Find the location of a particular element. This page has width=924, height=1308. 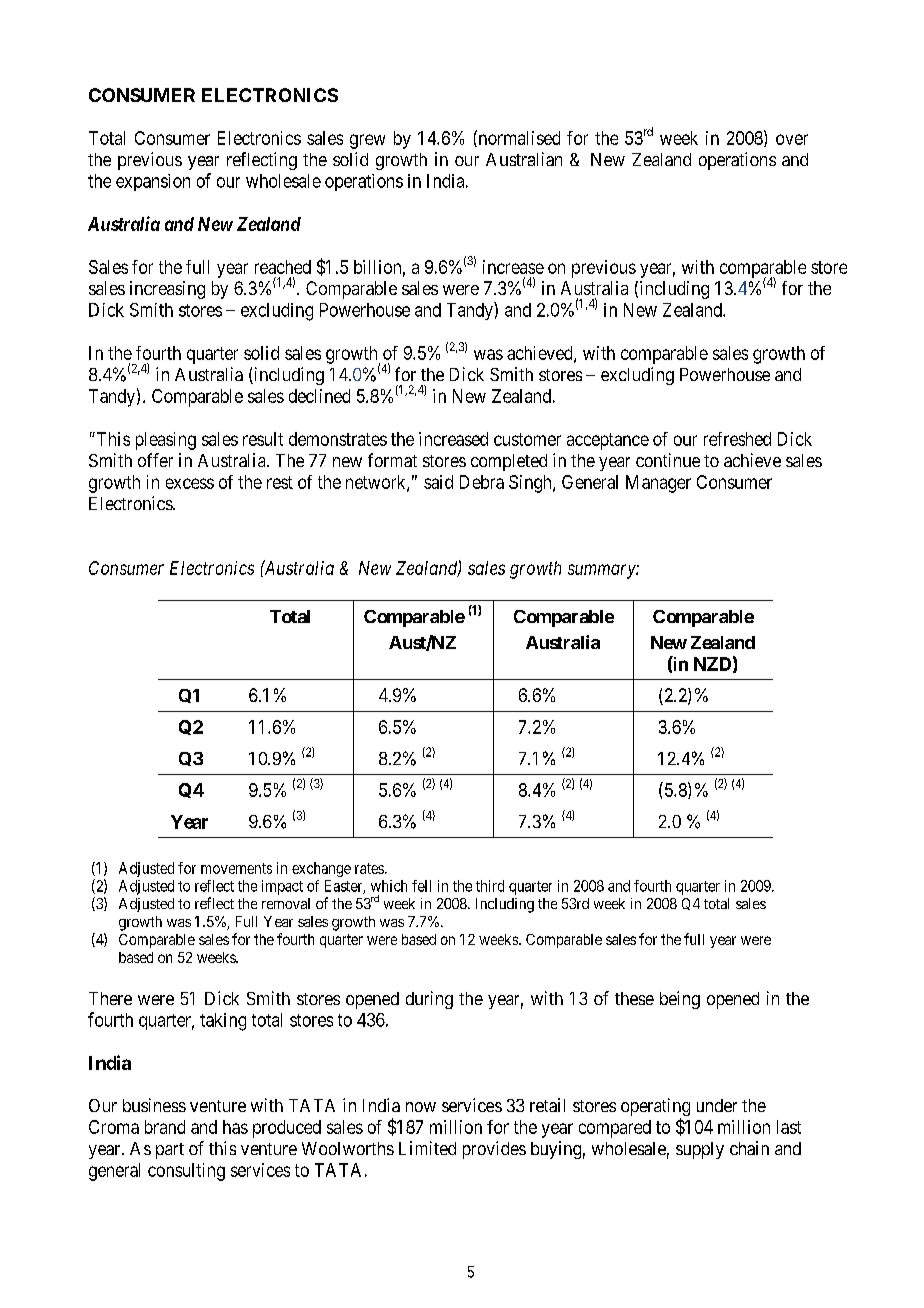

over is located at coordinates (792, 139).
